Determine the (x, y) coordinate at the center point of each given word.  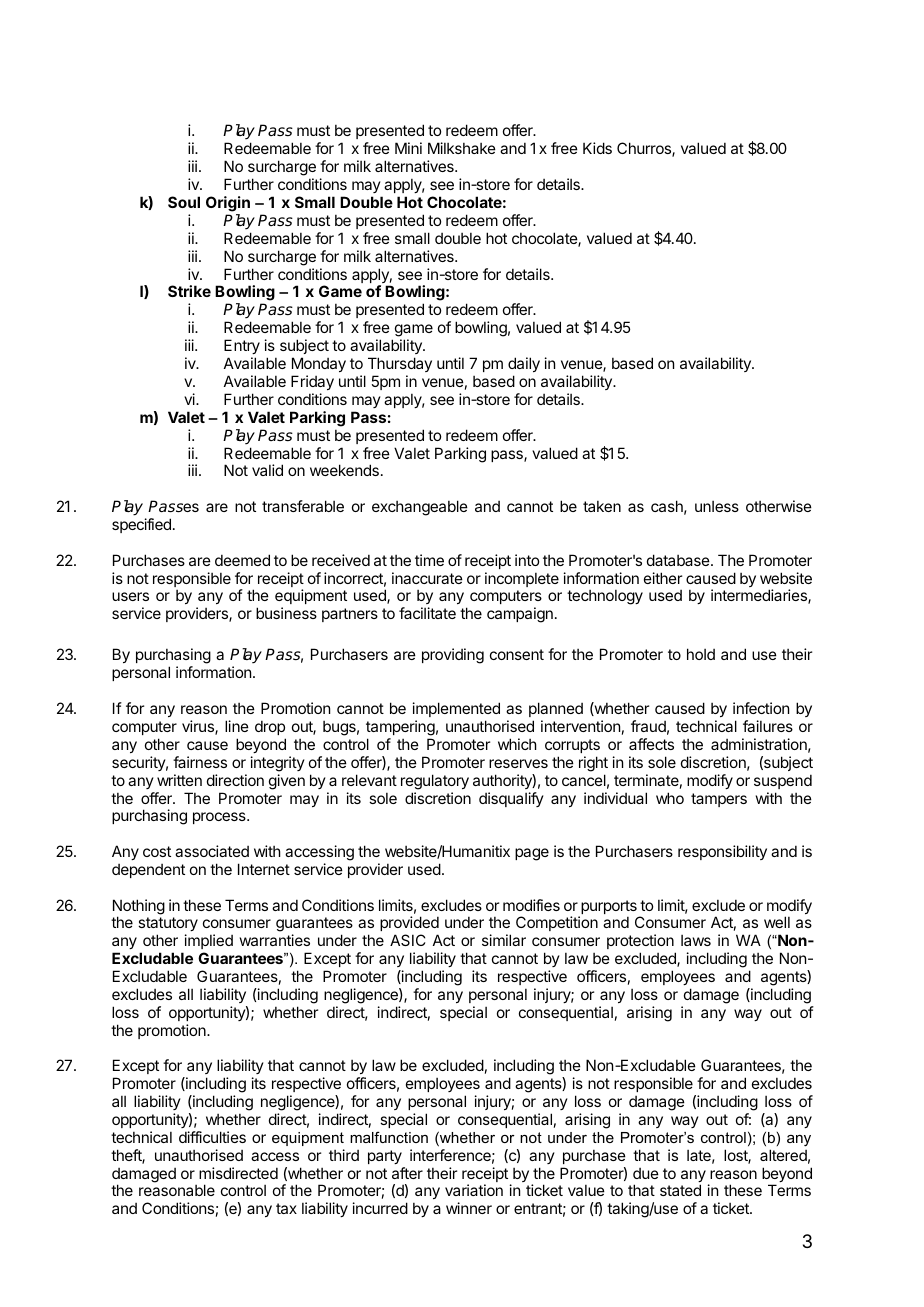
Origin (228, 204)
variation (474, 1190)
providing (453, 656)
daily (524, 364)
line (237, 726)
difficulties (212, 1137)
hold (701, 654)
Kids (597, 148)
